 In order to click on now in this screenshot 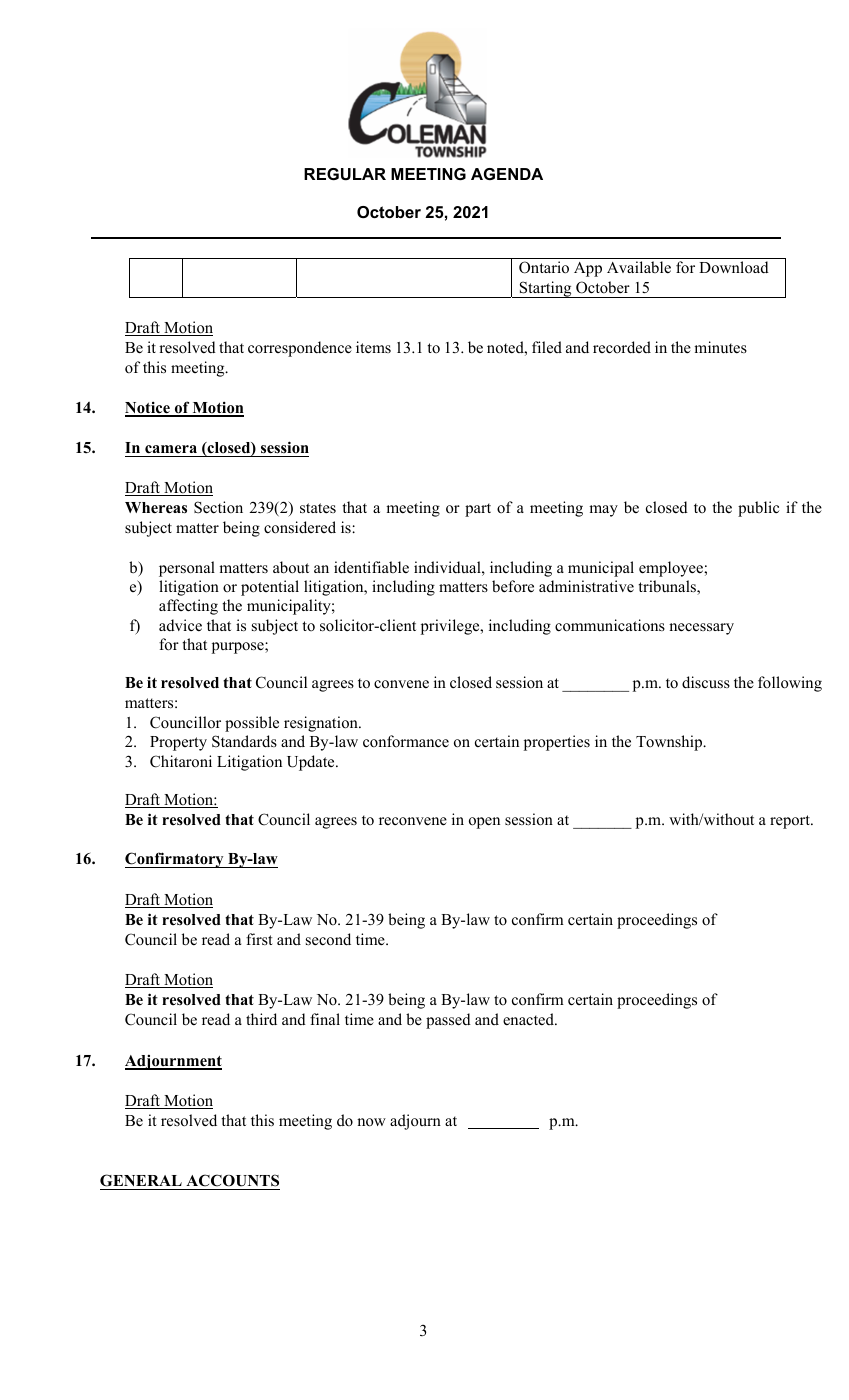, I will do `click(371, 1122)`.
